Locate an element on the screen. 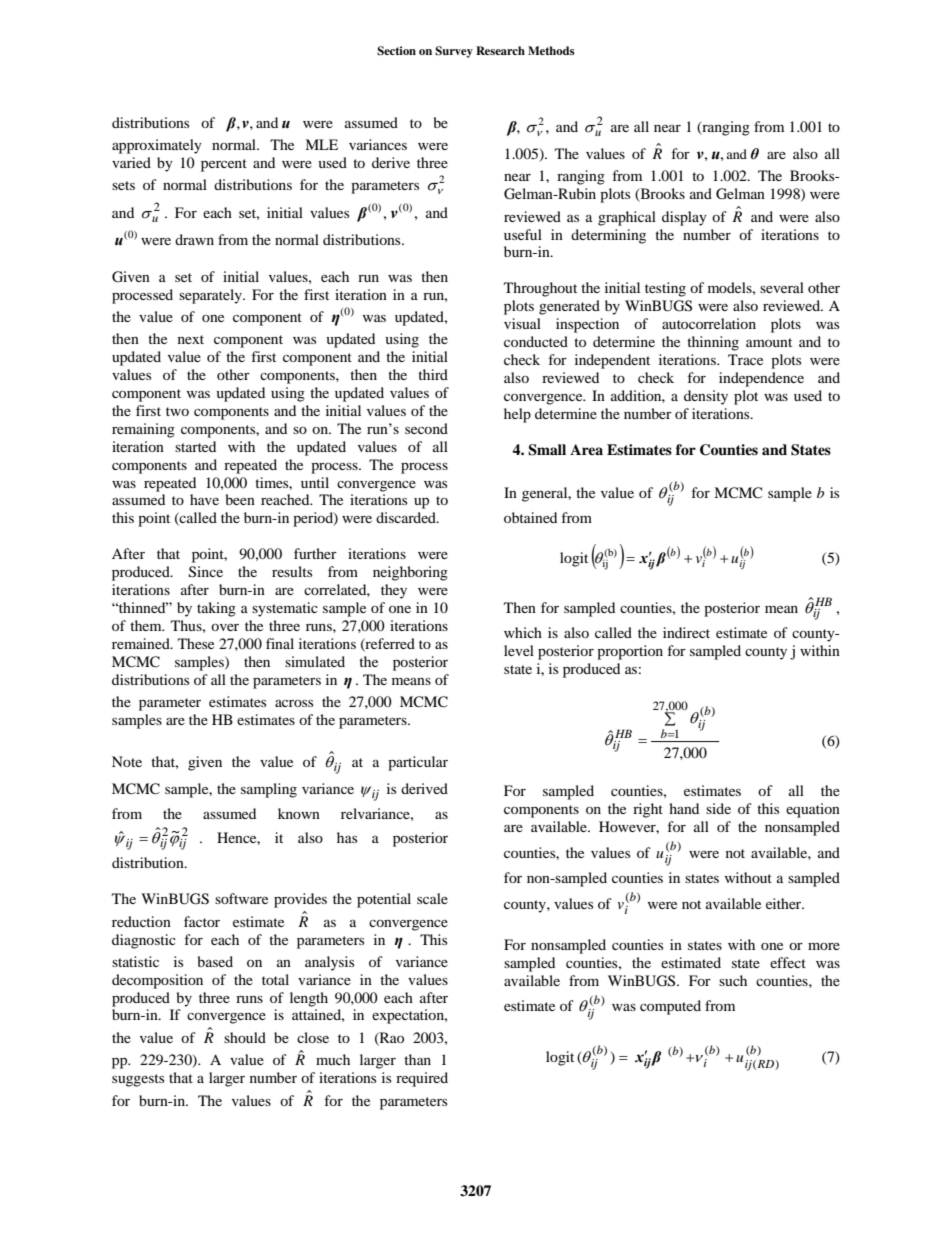 This screenshot has height=1233, width=952. indirect is located at coordinates (686, 632).
